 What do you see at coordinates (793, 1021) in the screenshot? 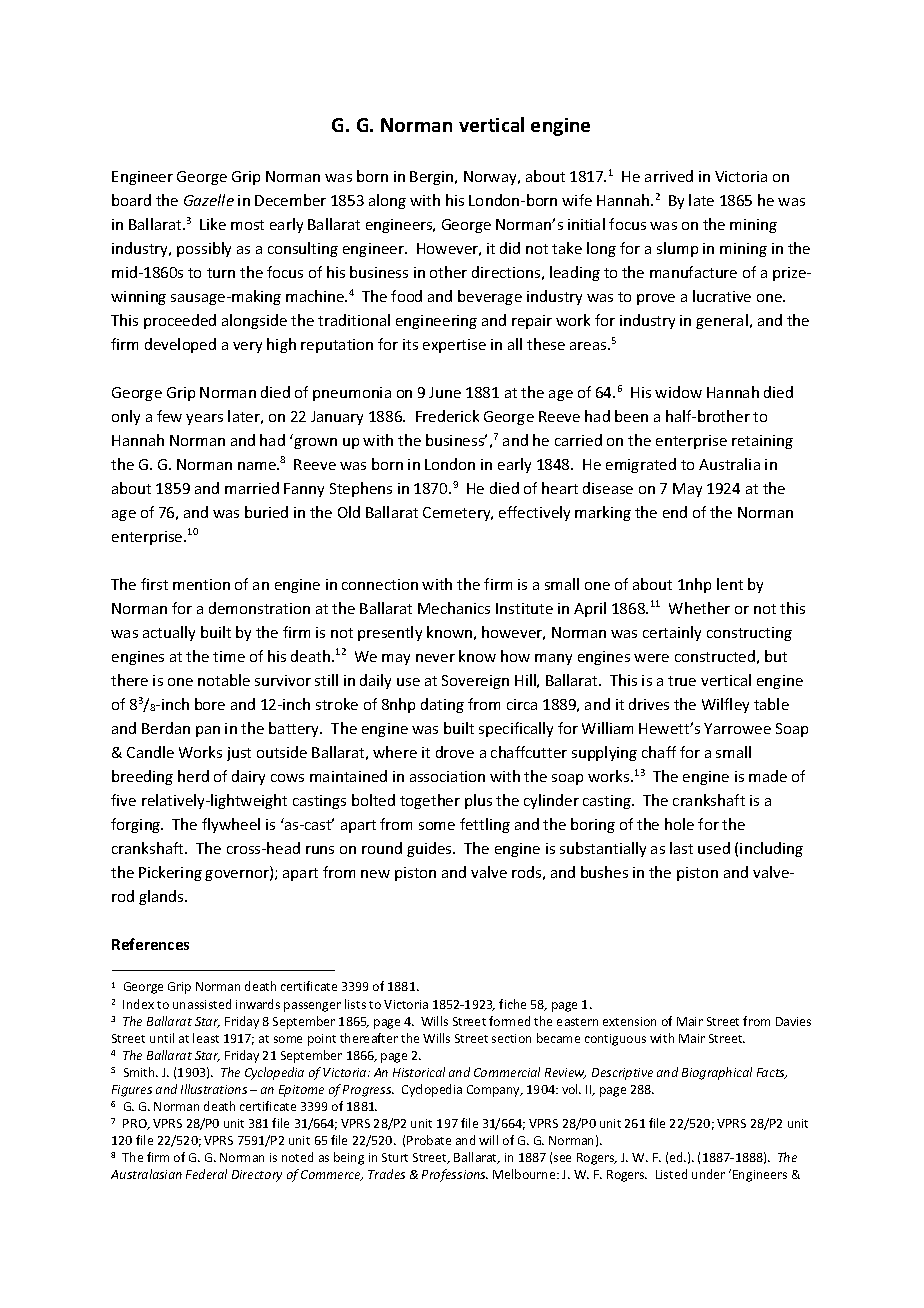
I see `Davies` at bounding box center [793, 1021].
